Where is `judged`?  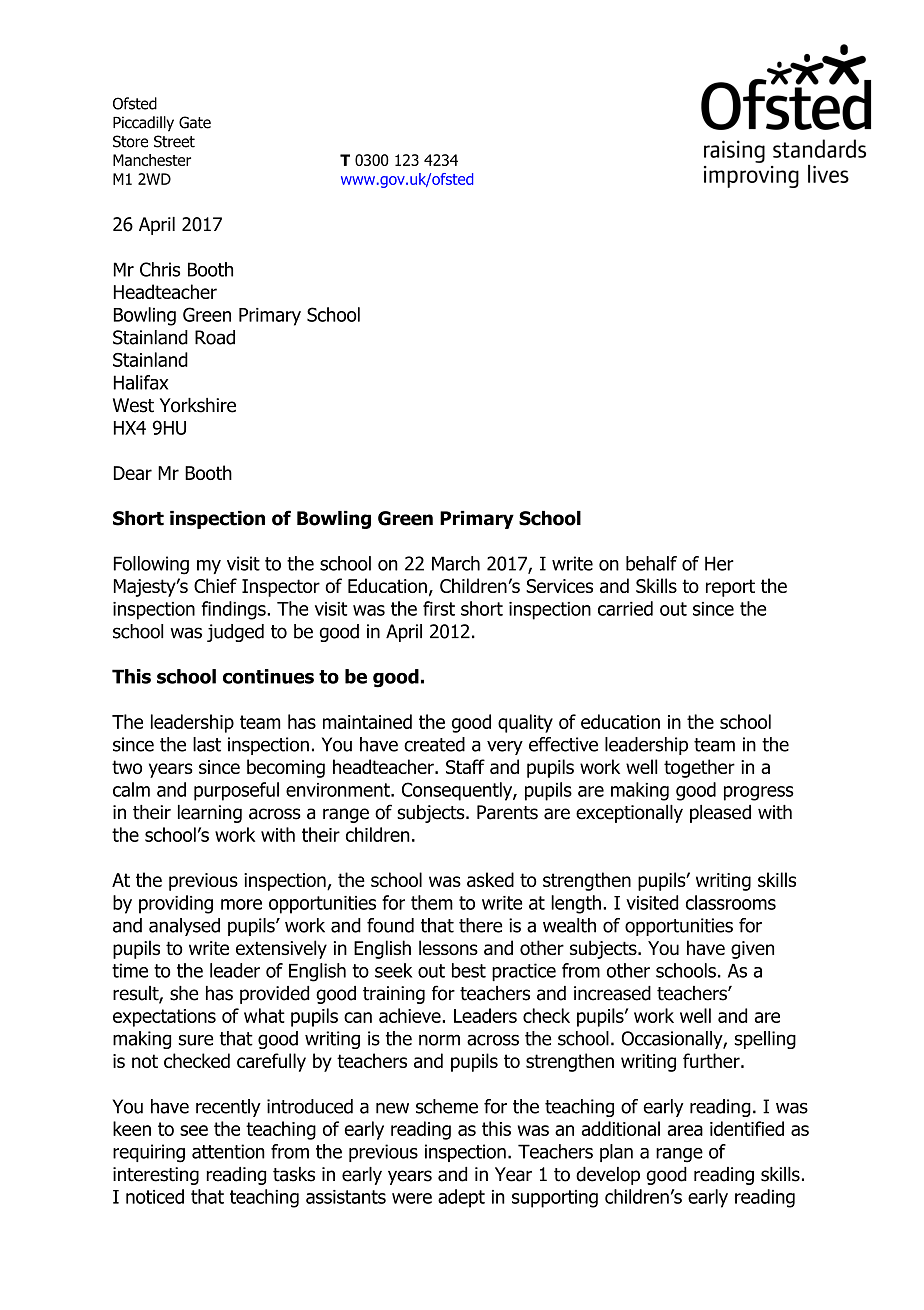 judged is located at coordinates (235, 633).
